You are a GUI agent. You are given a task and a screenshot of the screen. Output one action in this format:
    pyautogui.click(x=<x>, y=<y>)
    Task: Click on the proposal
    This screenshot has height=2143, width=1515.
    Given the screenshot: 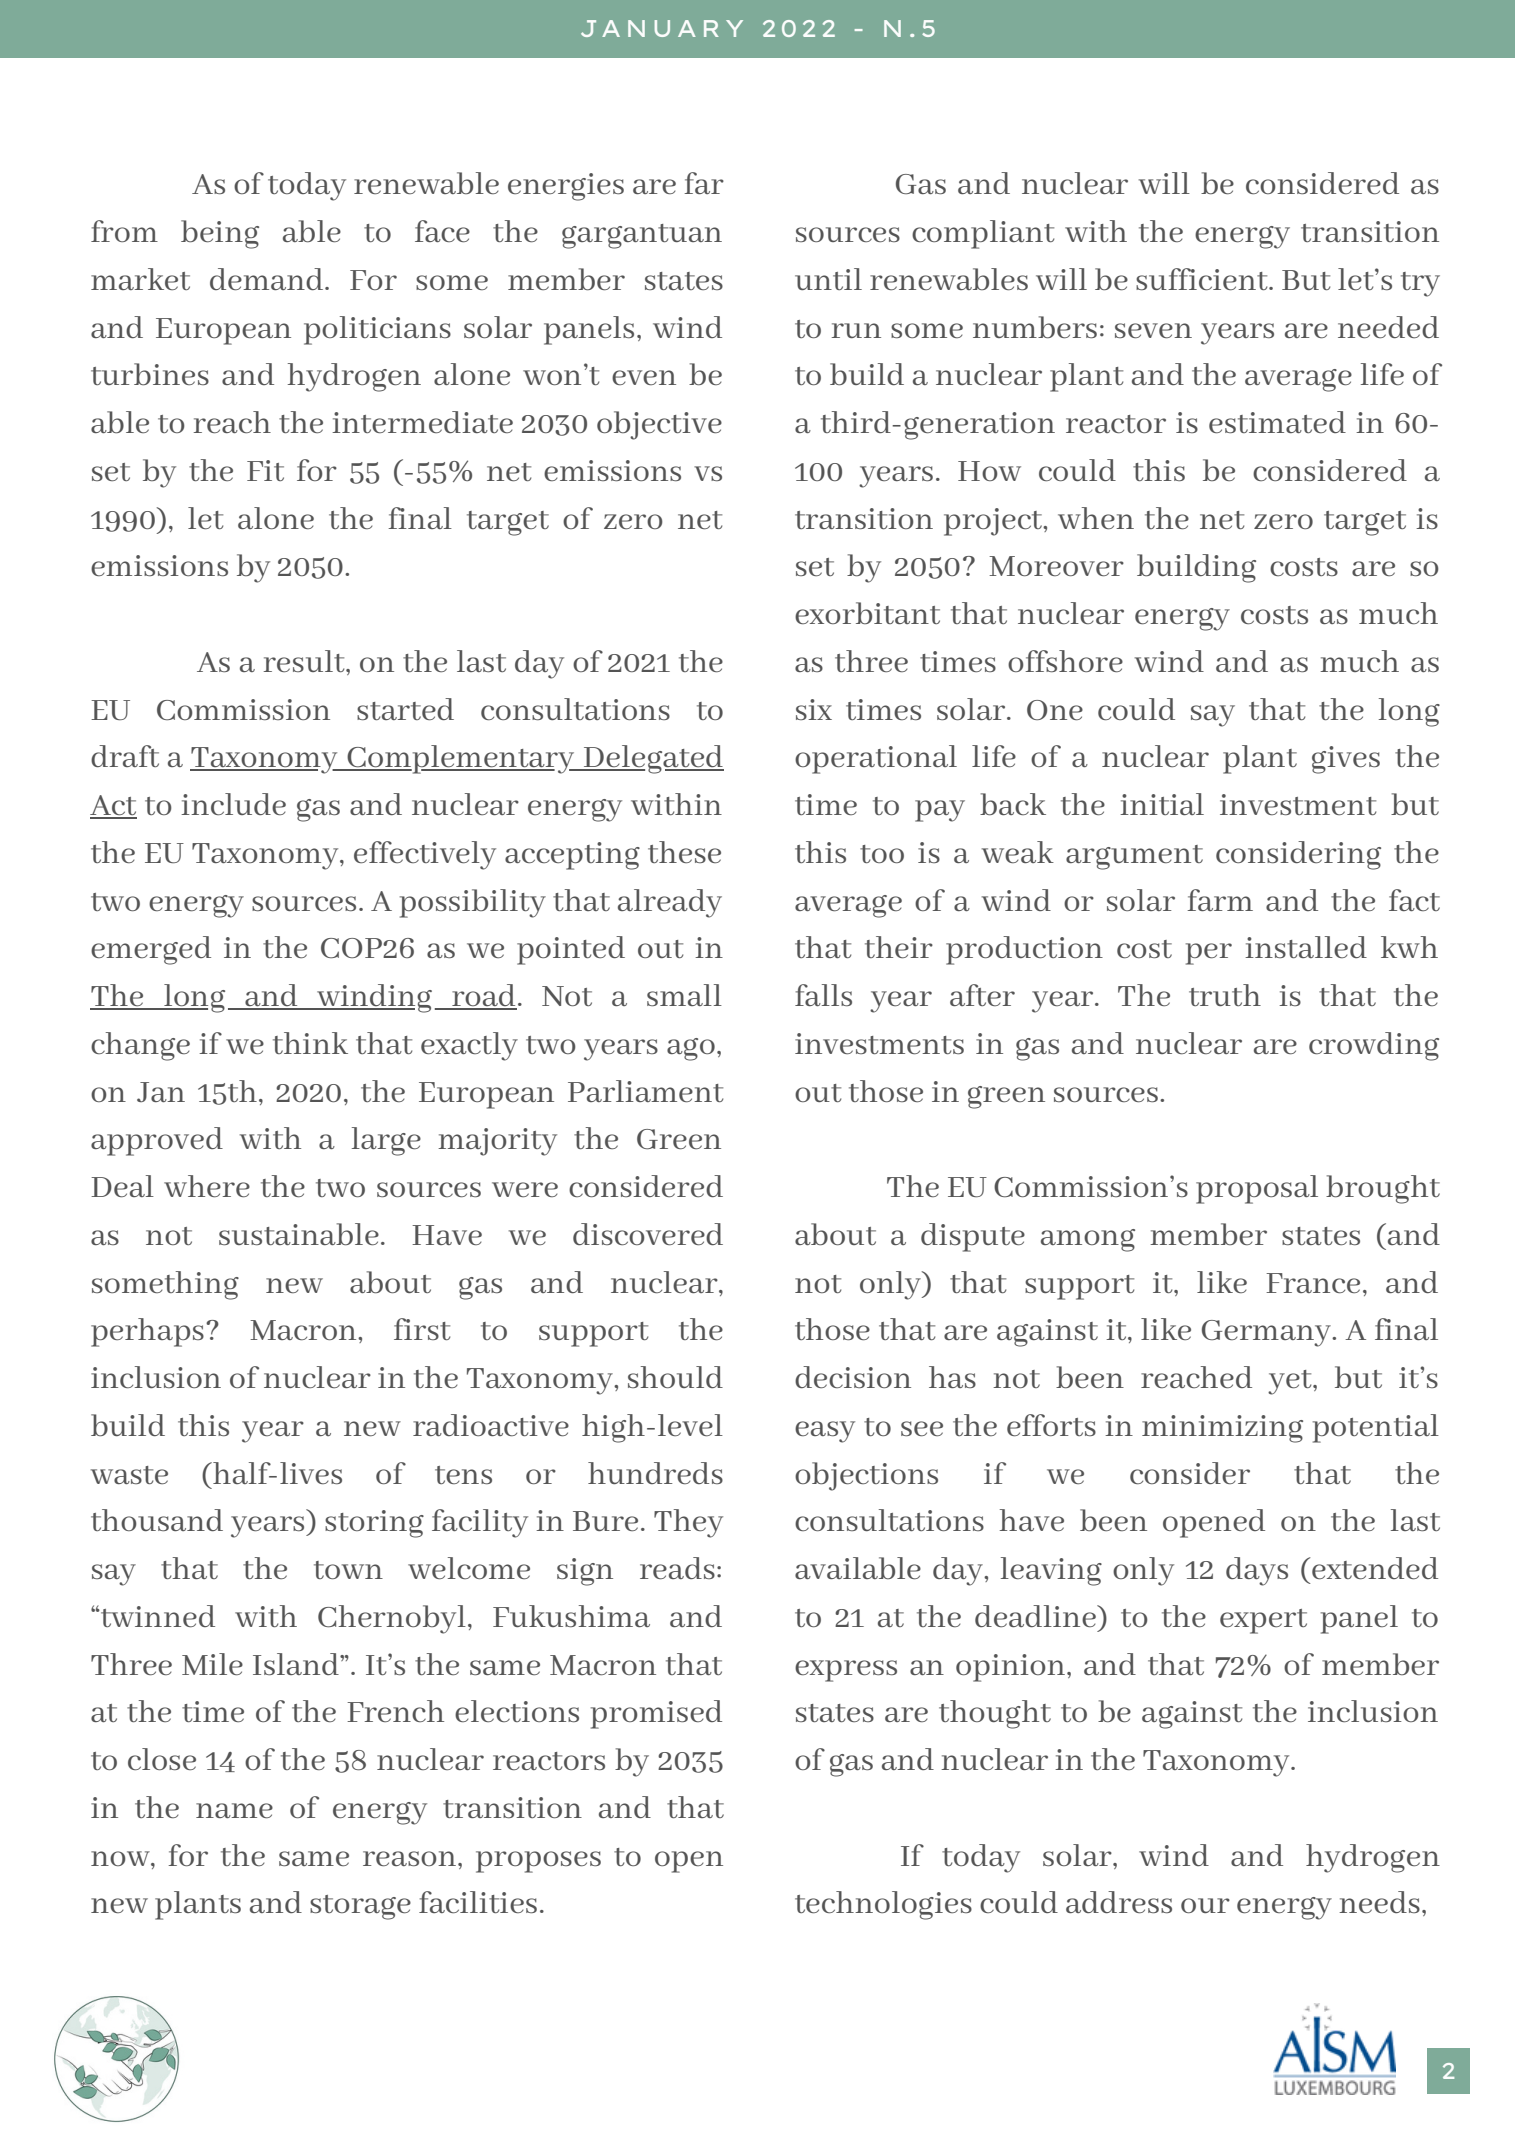 What is the action you would take?
    pyautogui.click(x=1257, y=1189)
